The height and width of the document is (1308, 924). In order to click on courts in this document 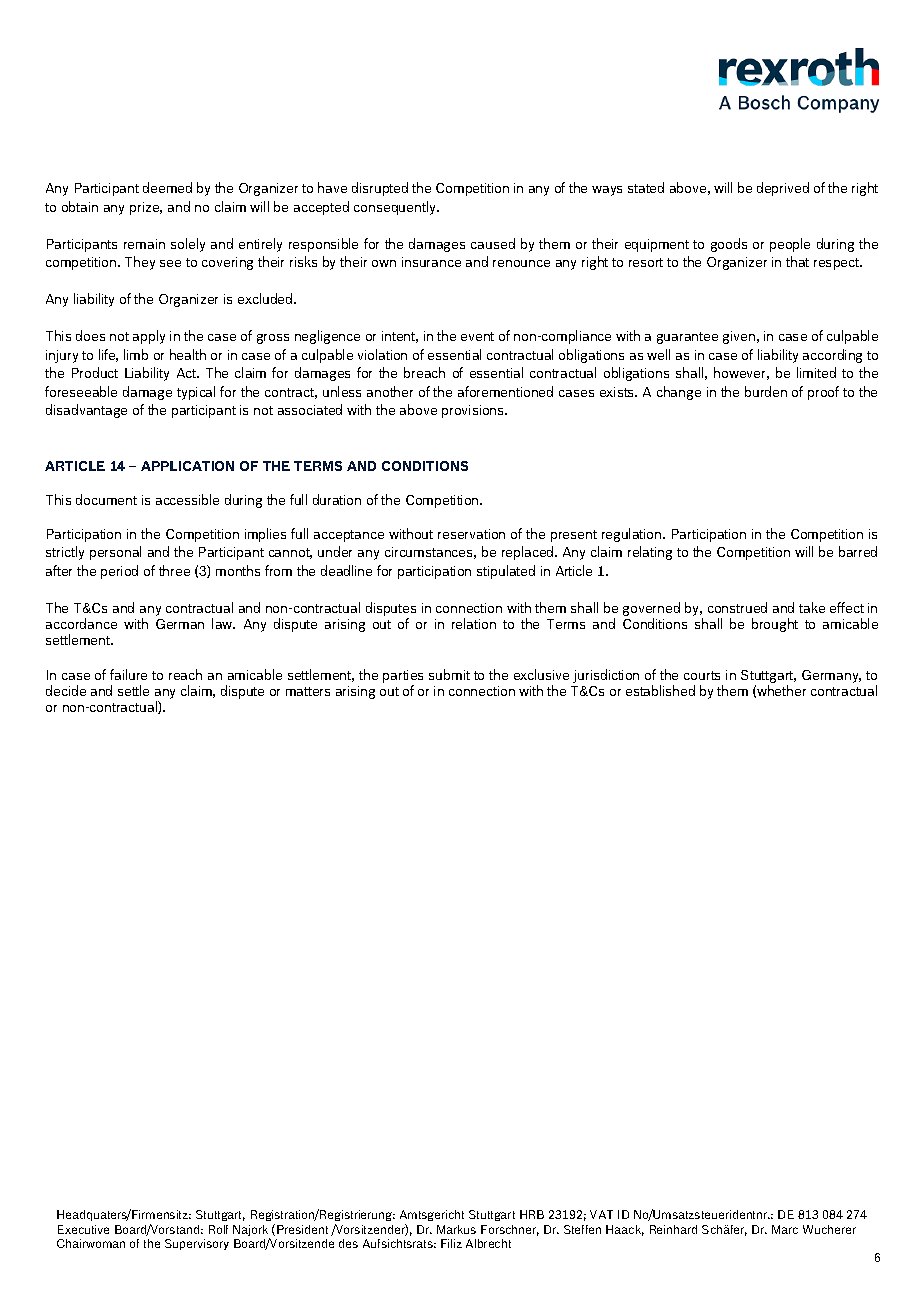, I will do `click(702, 675)`.
